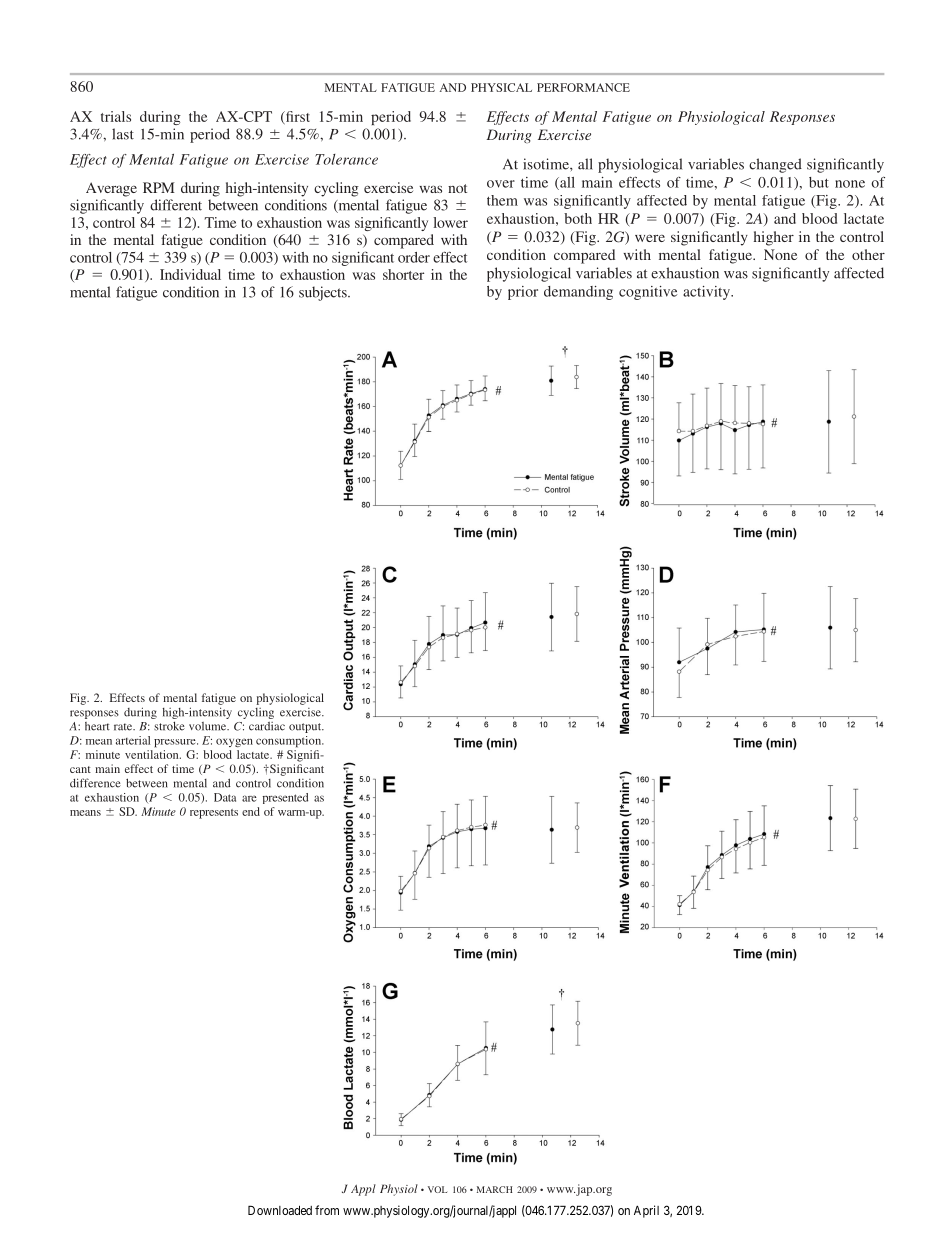 Image resolution: width=952 pixels, height=1237 pixels. Describe the element at coordinates (775, 165) in the screenshot. I see `changed` at that location.
